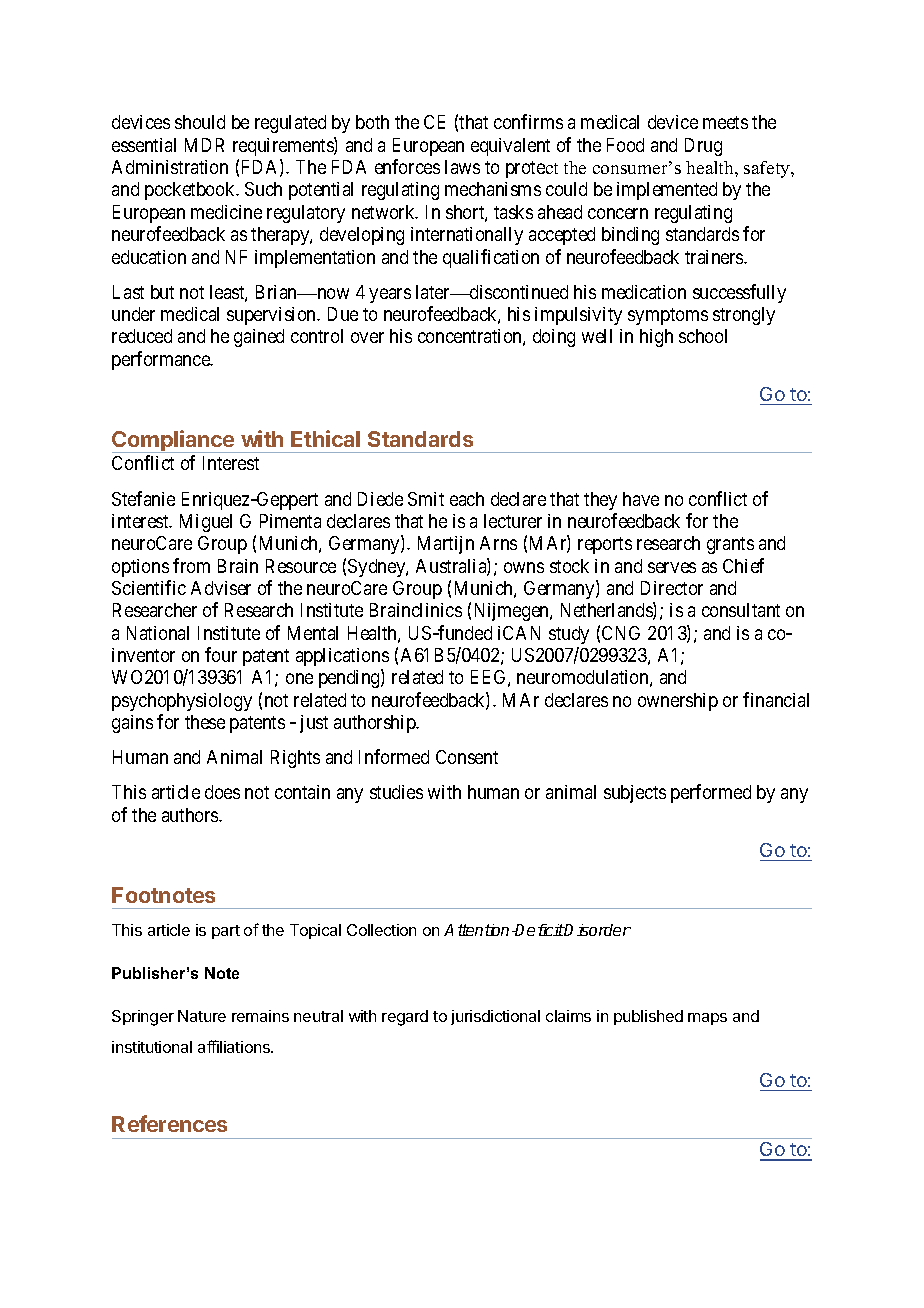  I want to click on years, so click(390, 295).
